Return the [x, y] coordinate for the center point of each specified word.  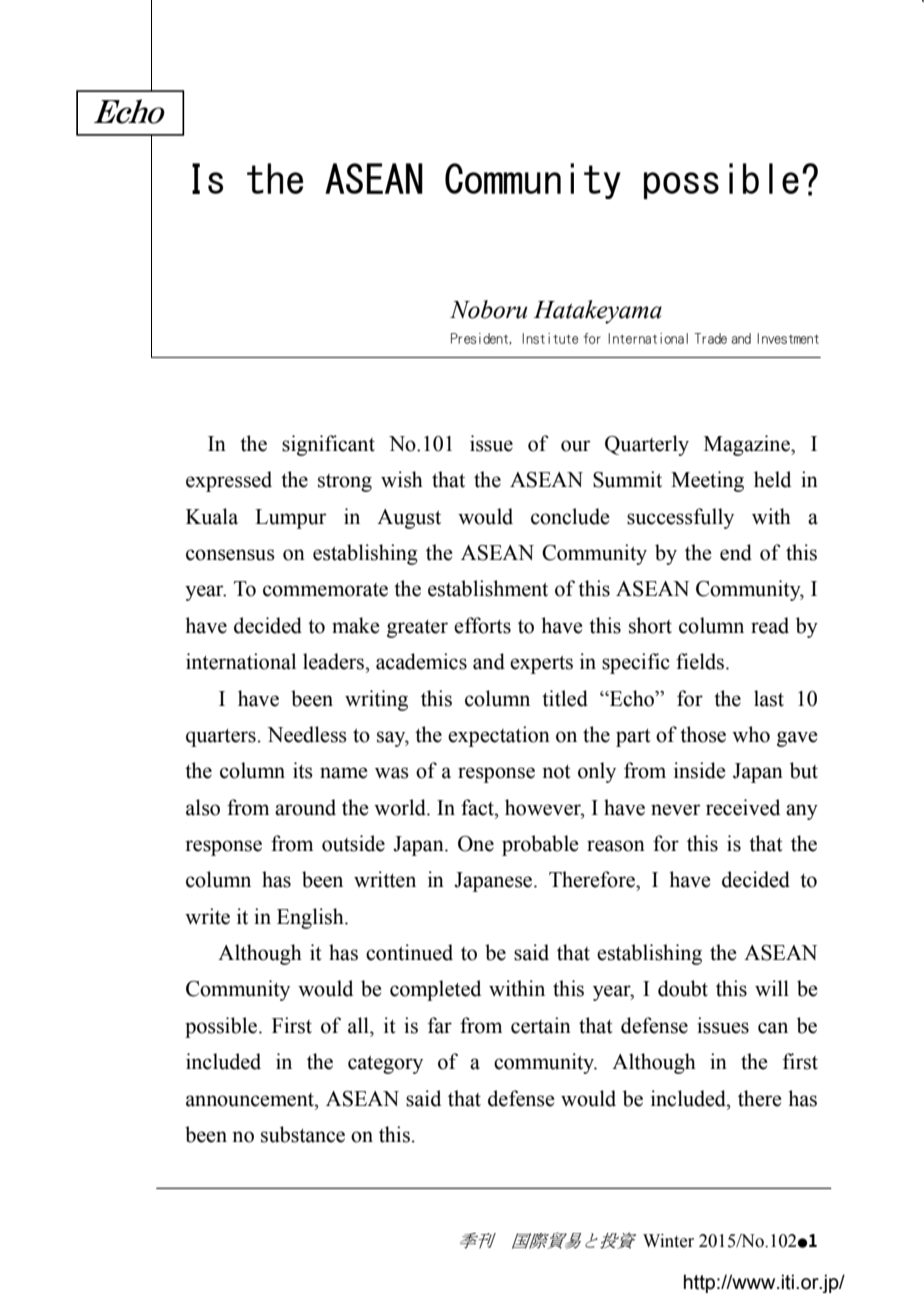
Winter [668, 1241]
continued [409, 952]
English [311, 918]
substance [303, 1134]
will [772, 988]
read [770, 625]
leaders [335, 661]
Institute [550, 338]
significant [328, 445]
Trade [710, 338]
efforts [482, 625]
